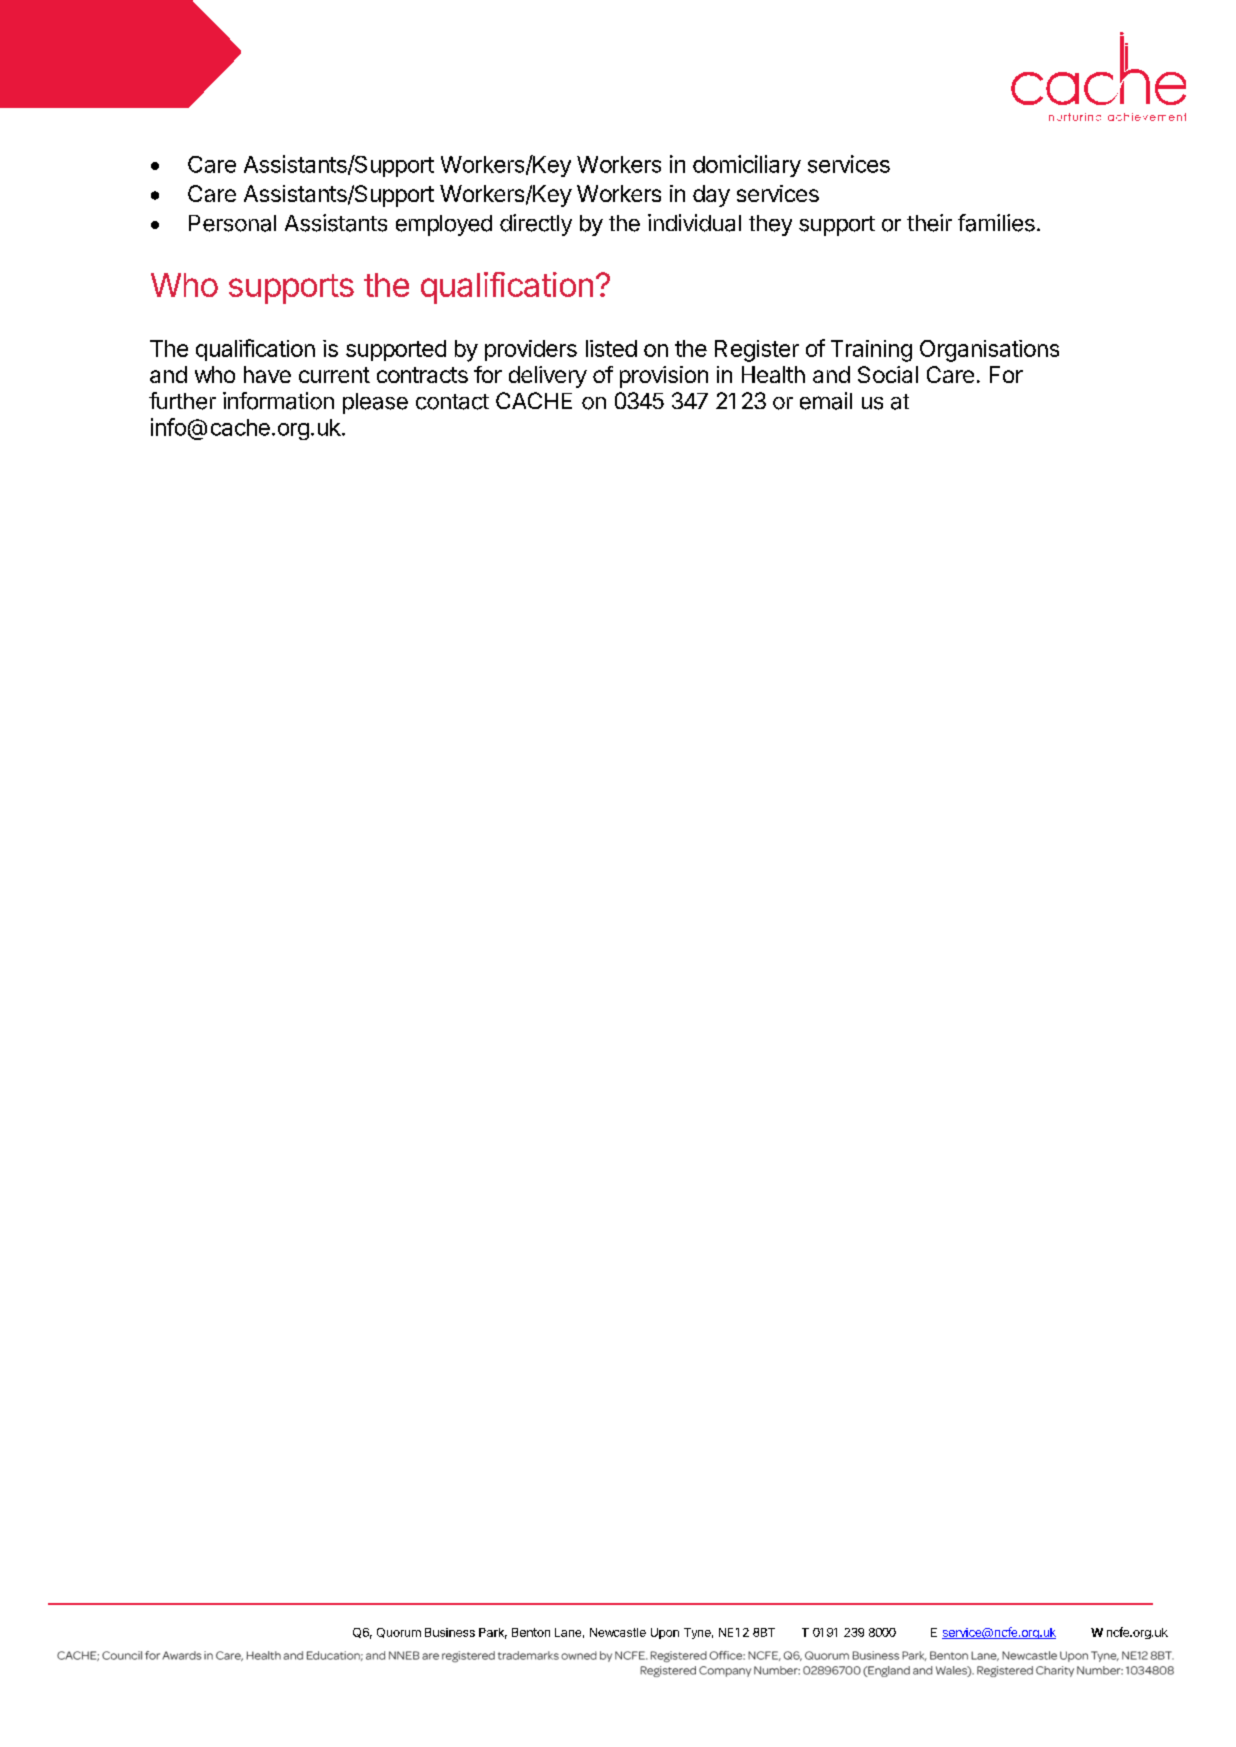  What do you see at coordinates (375, 403) in the screenshot?
I see `please` at bounding box center [375, 403].
